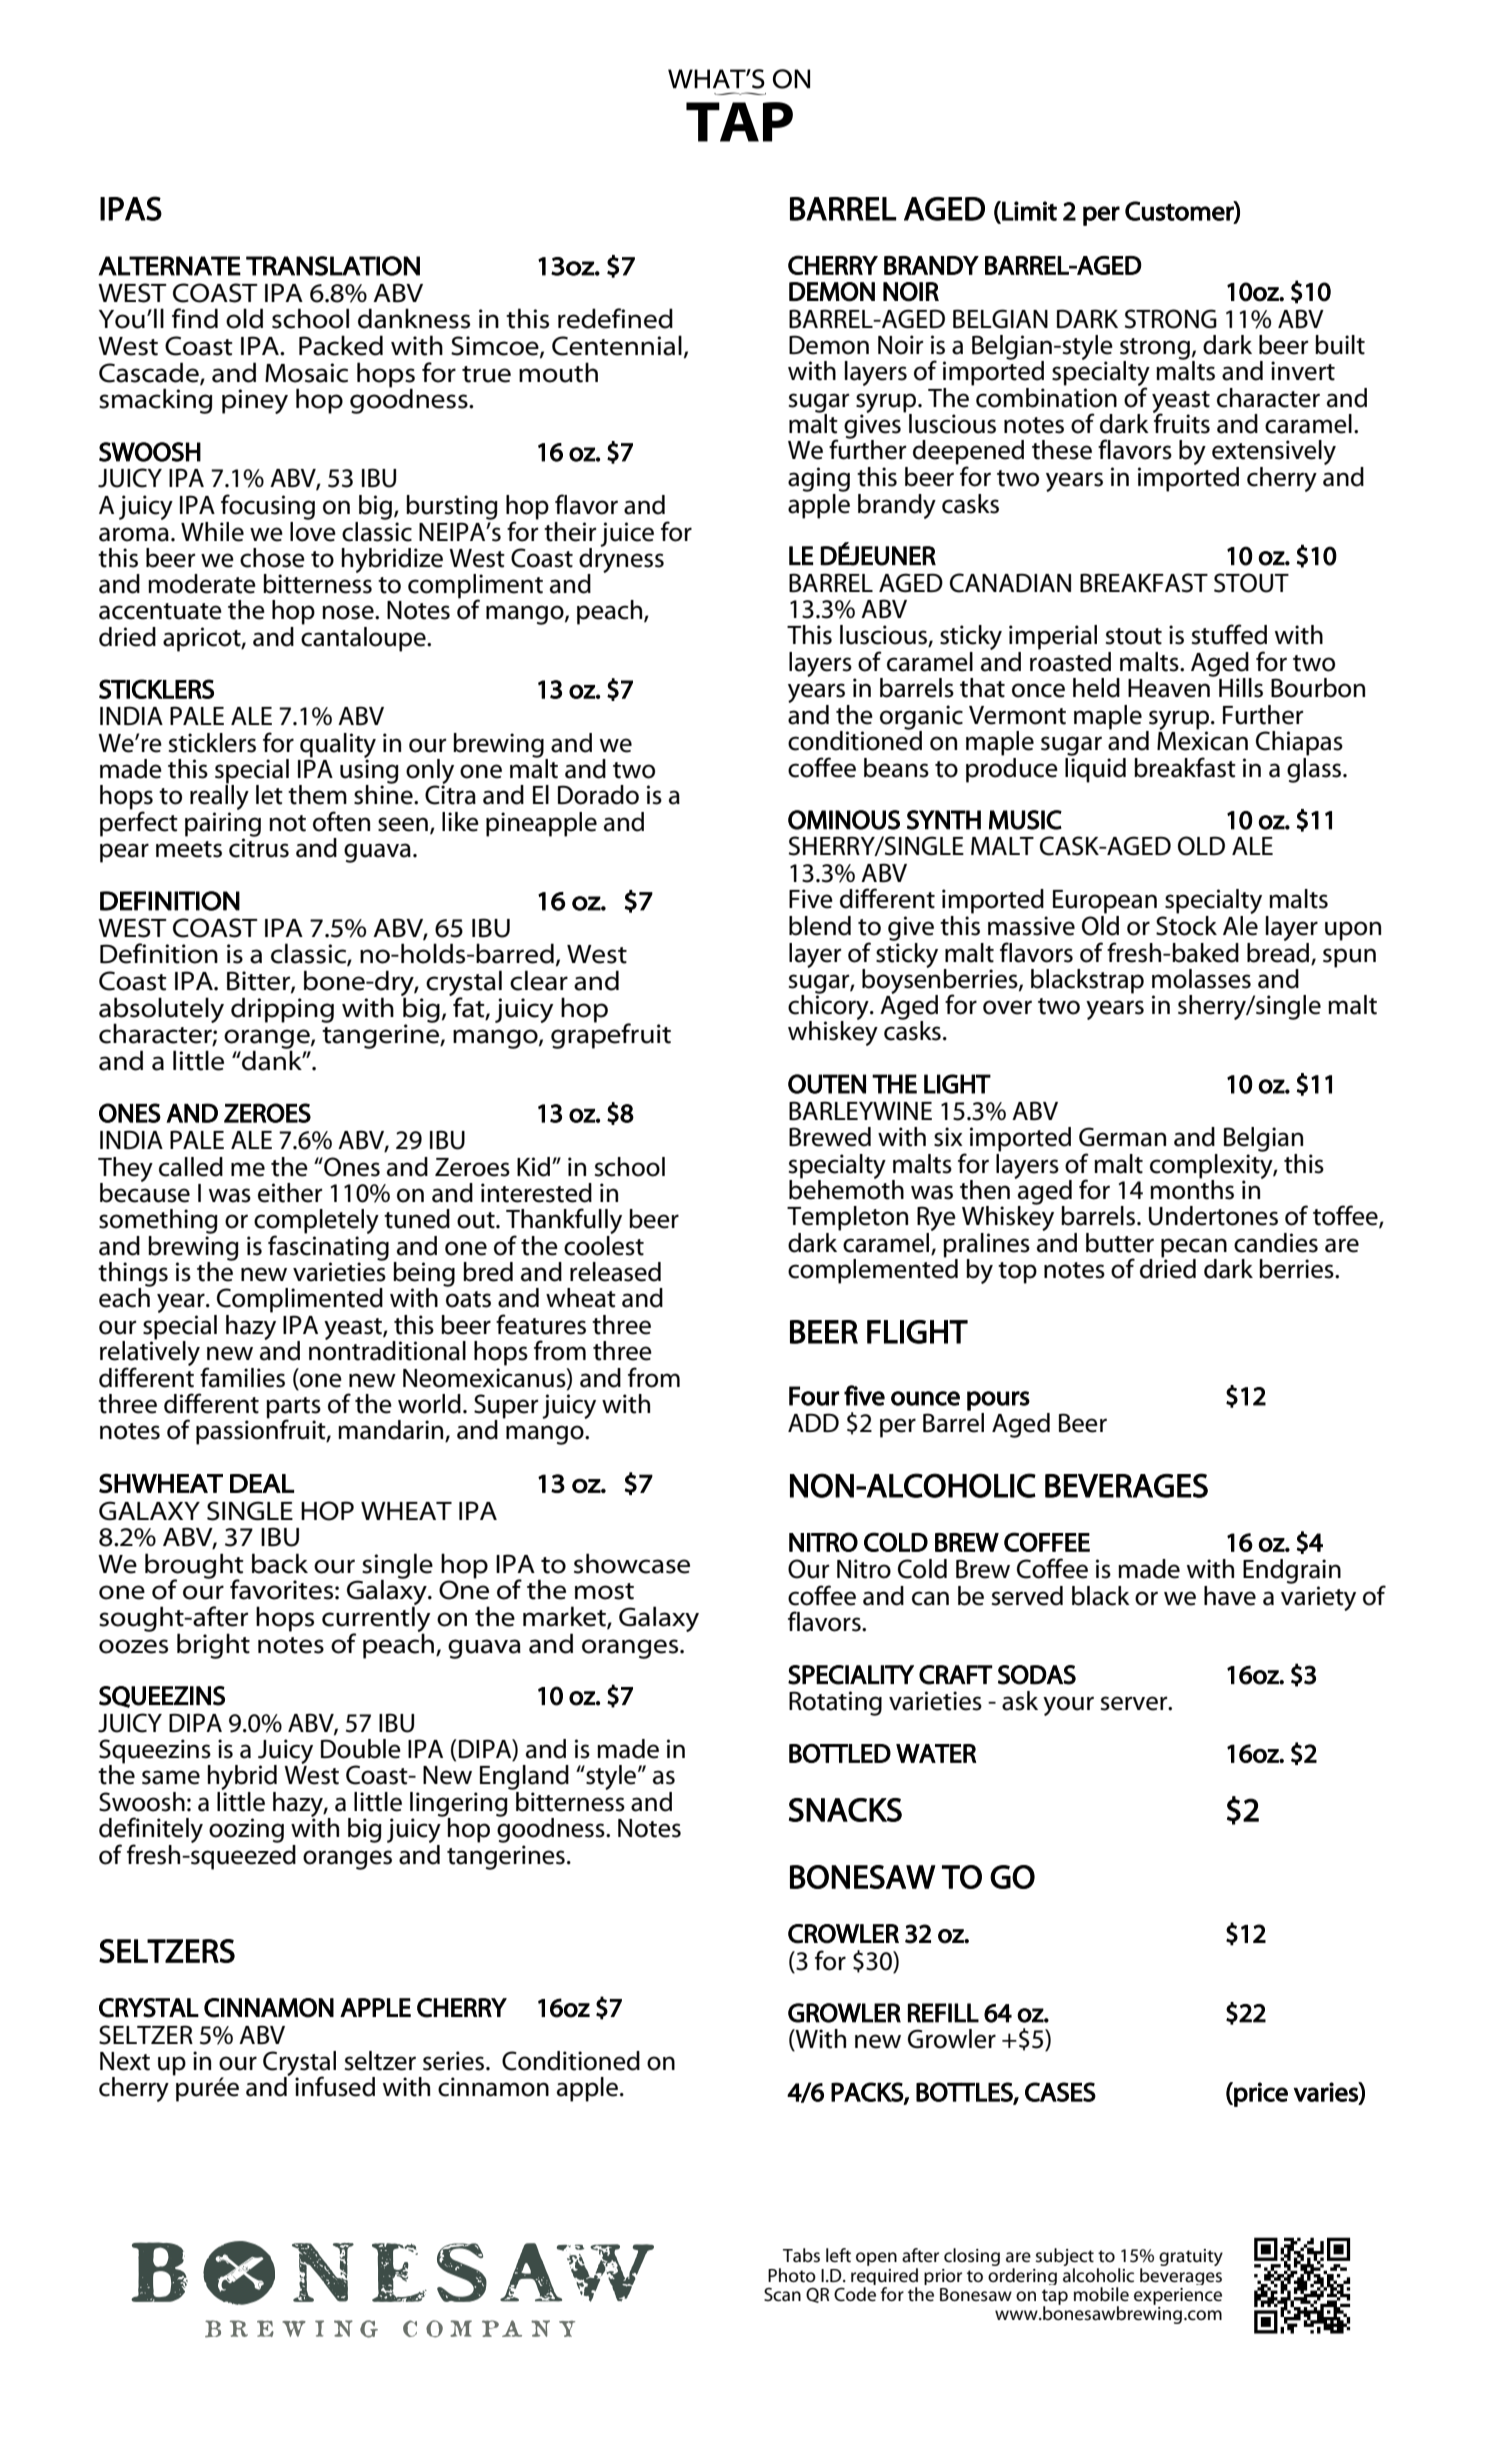  Describe the element at coordinates (1303, 371) in the screenshot. I see `invert` at that location.
